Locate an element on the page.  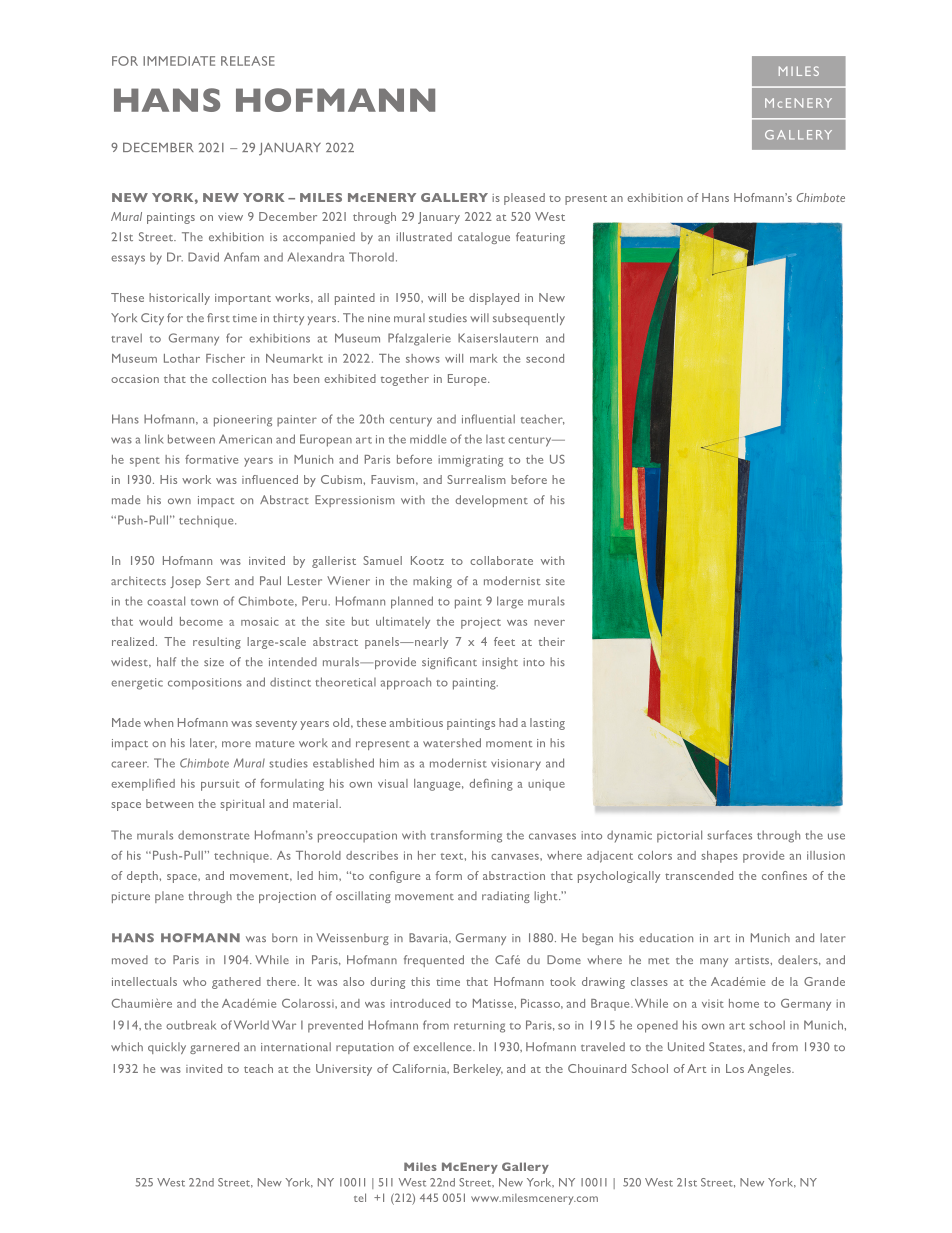
never is located at coordinates (549, 623).
